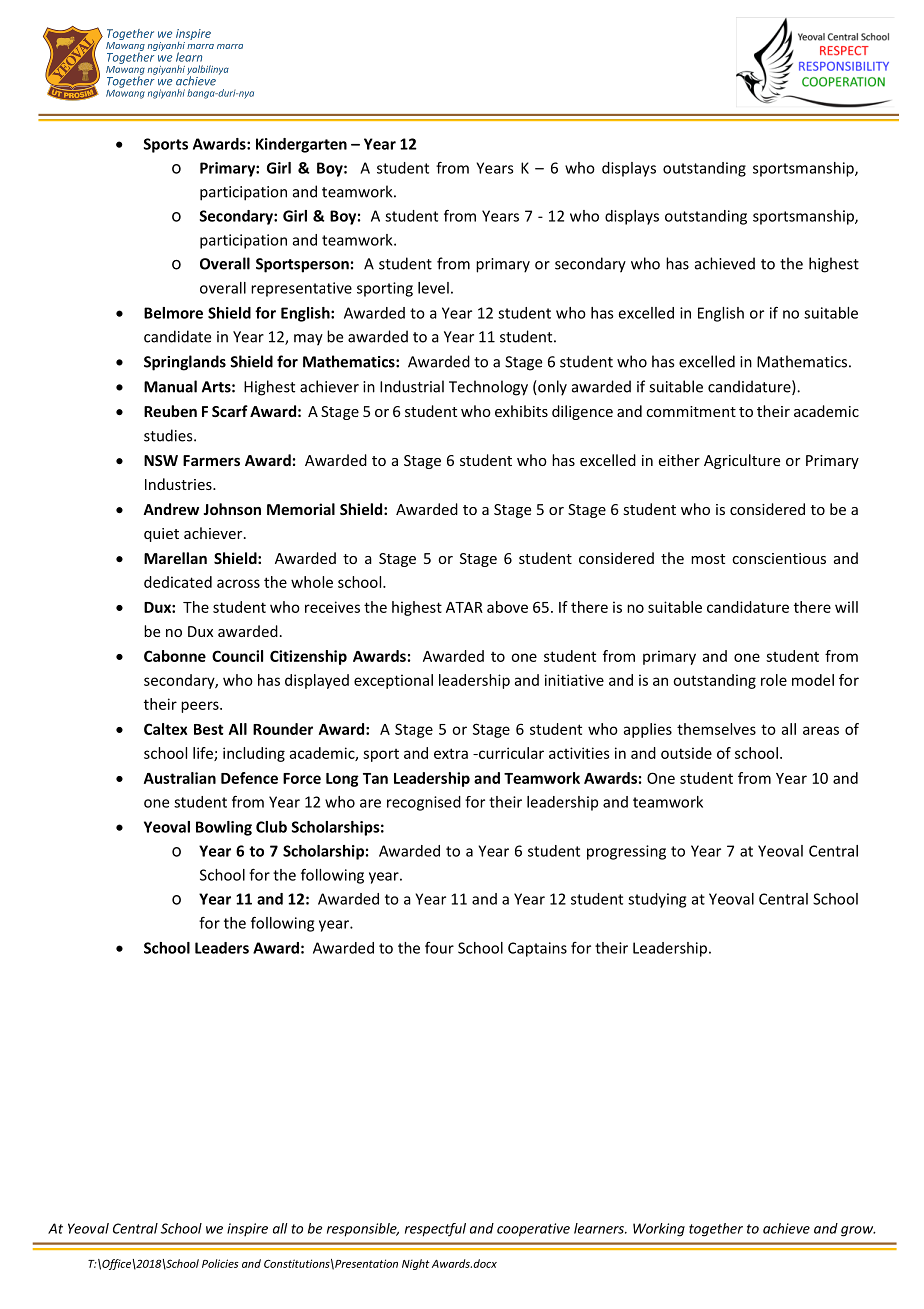  I want to click on Johnson, so click(232, 509).
